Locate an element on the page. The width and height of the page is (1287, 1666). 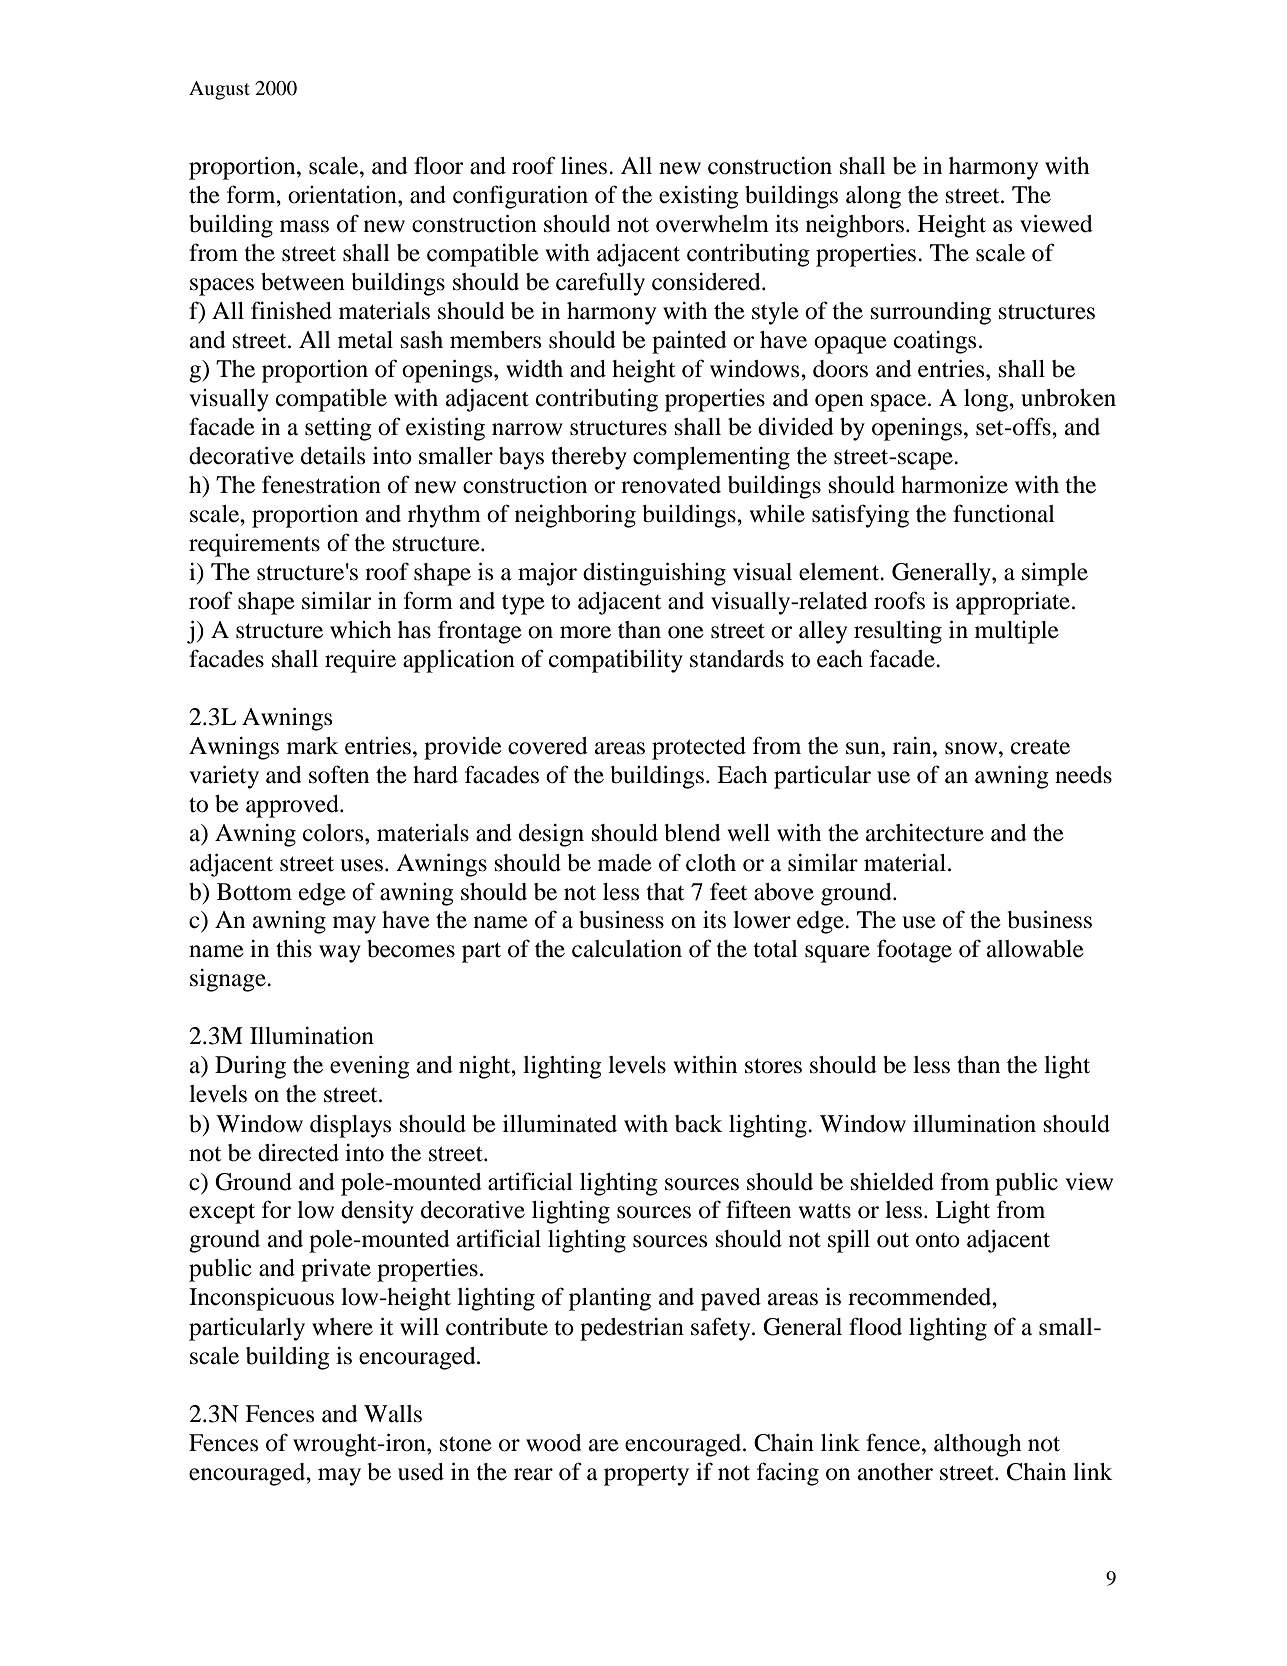
lines is located at coordinates (585, 166).
